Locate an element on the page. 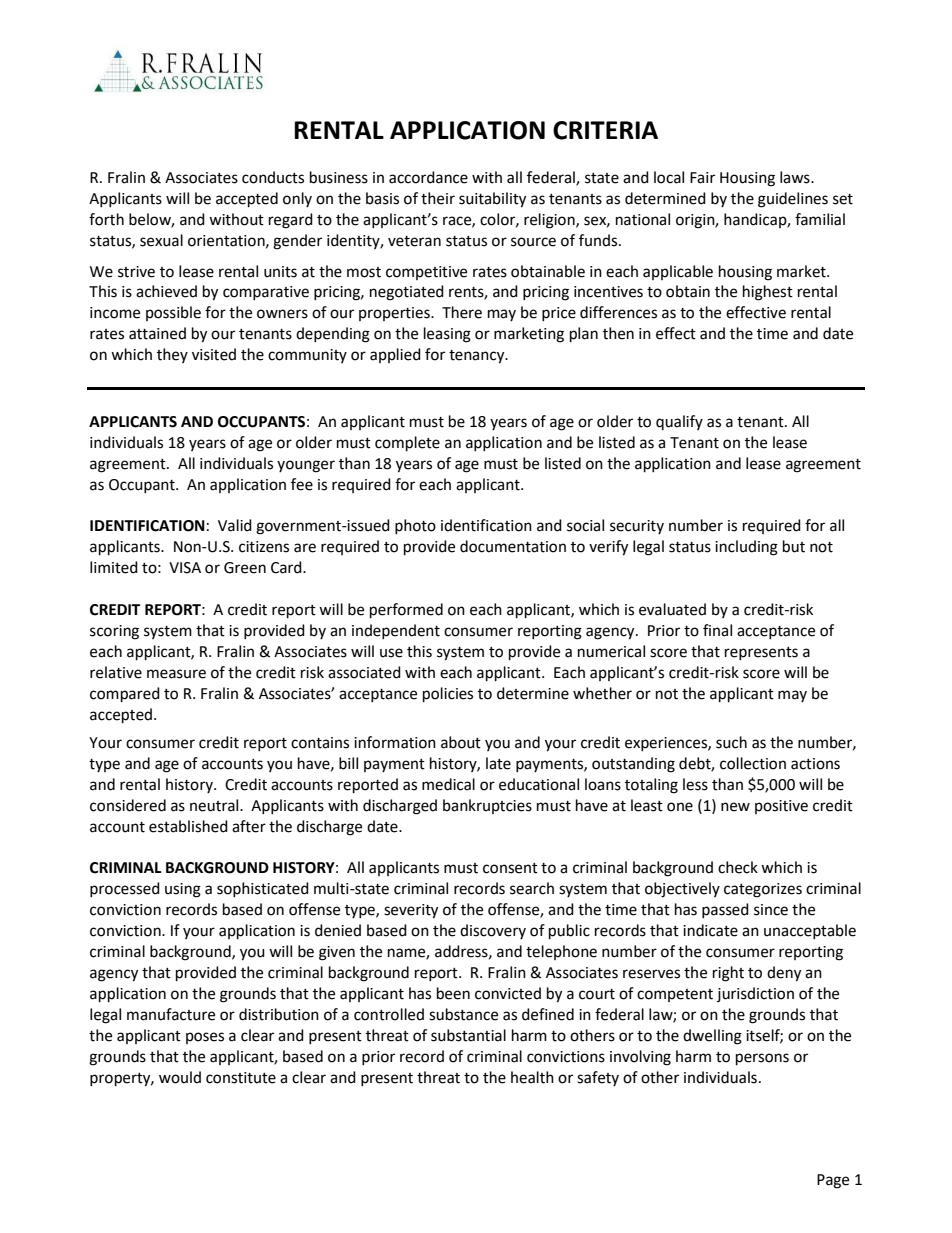 This image has width=952, height=1233. new is located at coordinates (735, 807).
